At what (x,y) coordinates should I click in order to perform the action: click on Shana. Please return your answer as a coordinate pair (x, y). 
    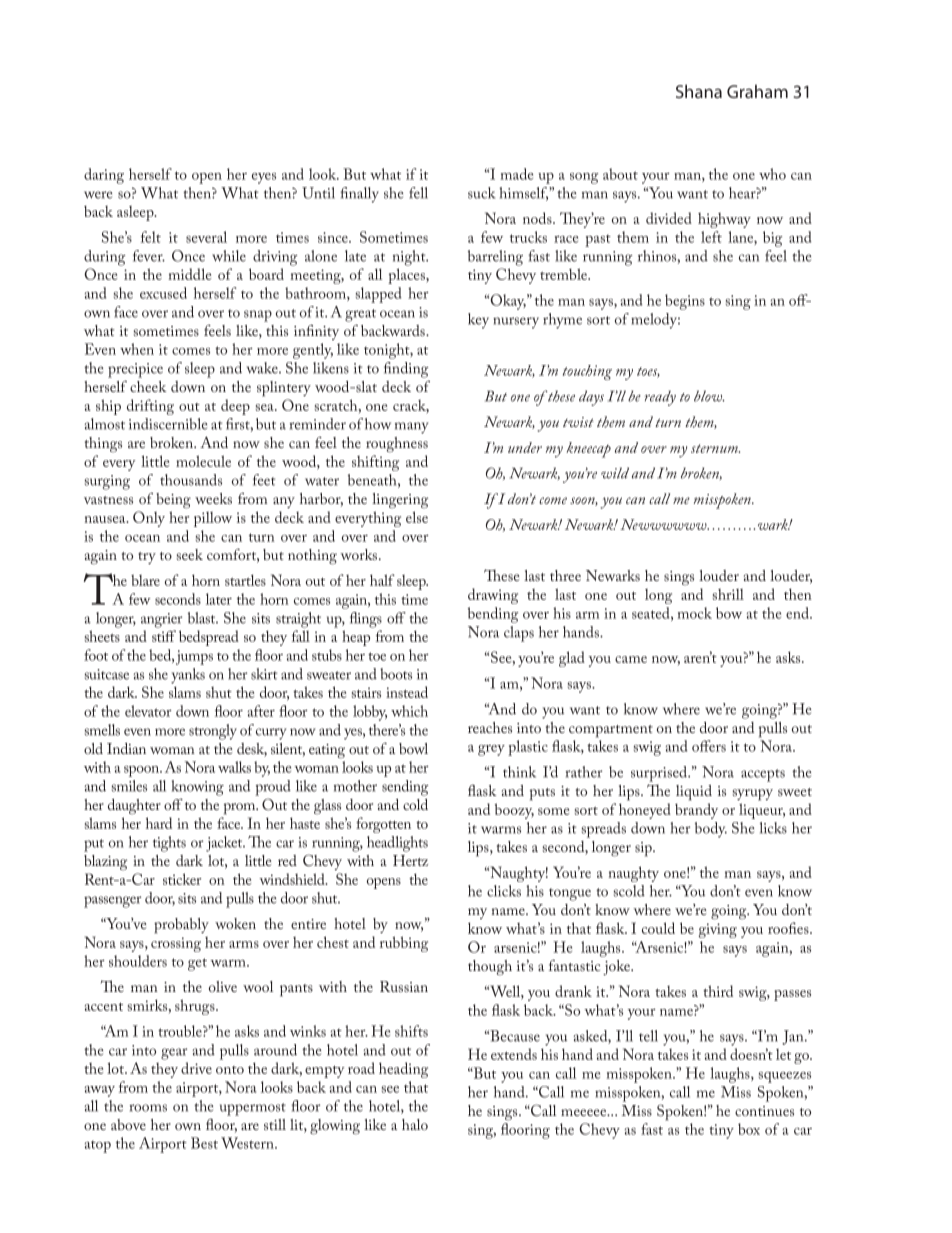
    Looking at the image, I should click on (699, 91).
